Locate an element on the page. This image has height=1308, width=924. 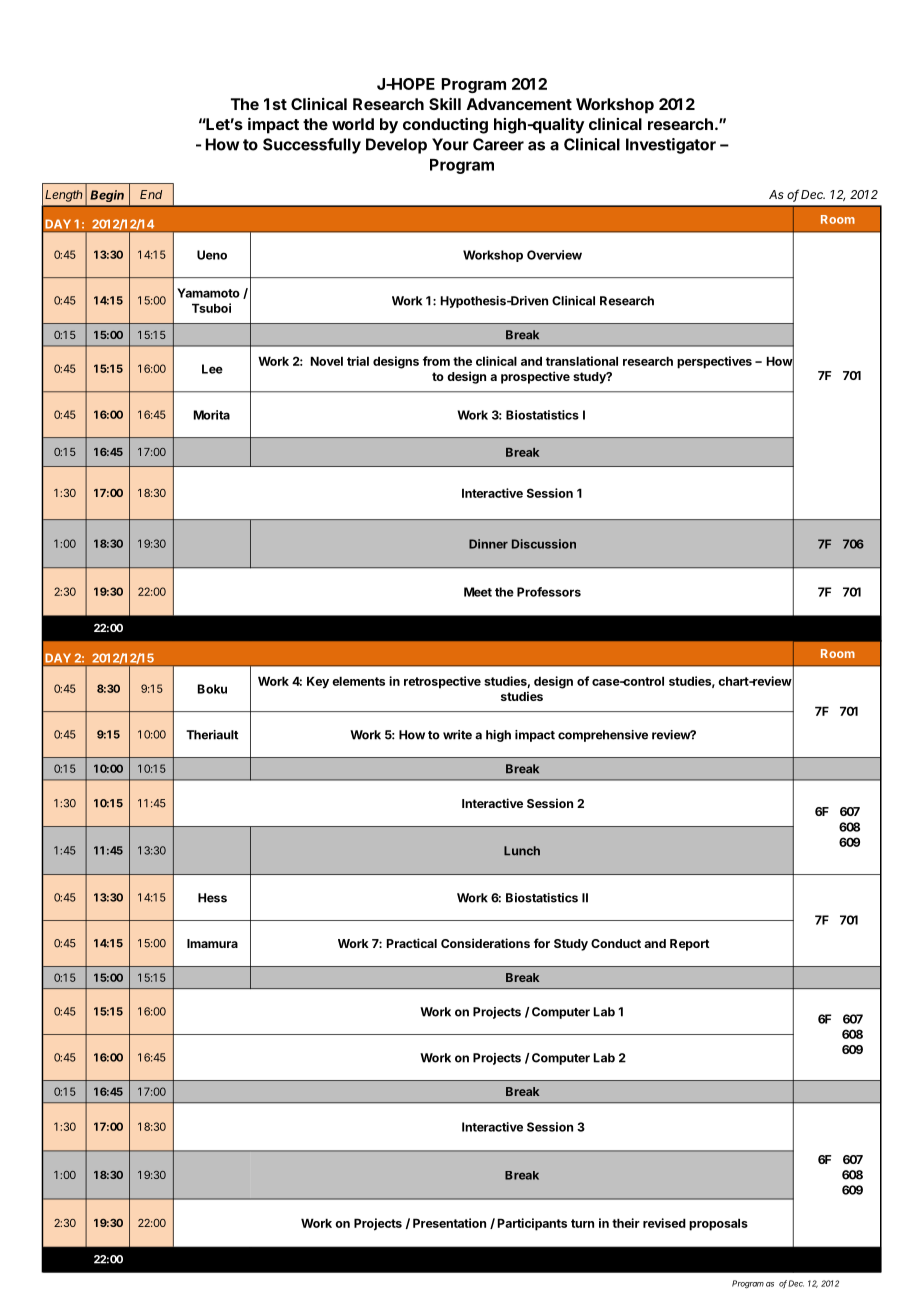
Presentation is located at coordinates (449, 1223).
